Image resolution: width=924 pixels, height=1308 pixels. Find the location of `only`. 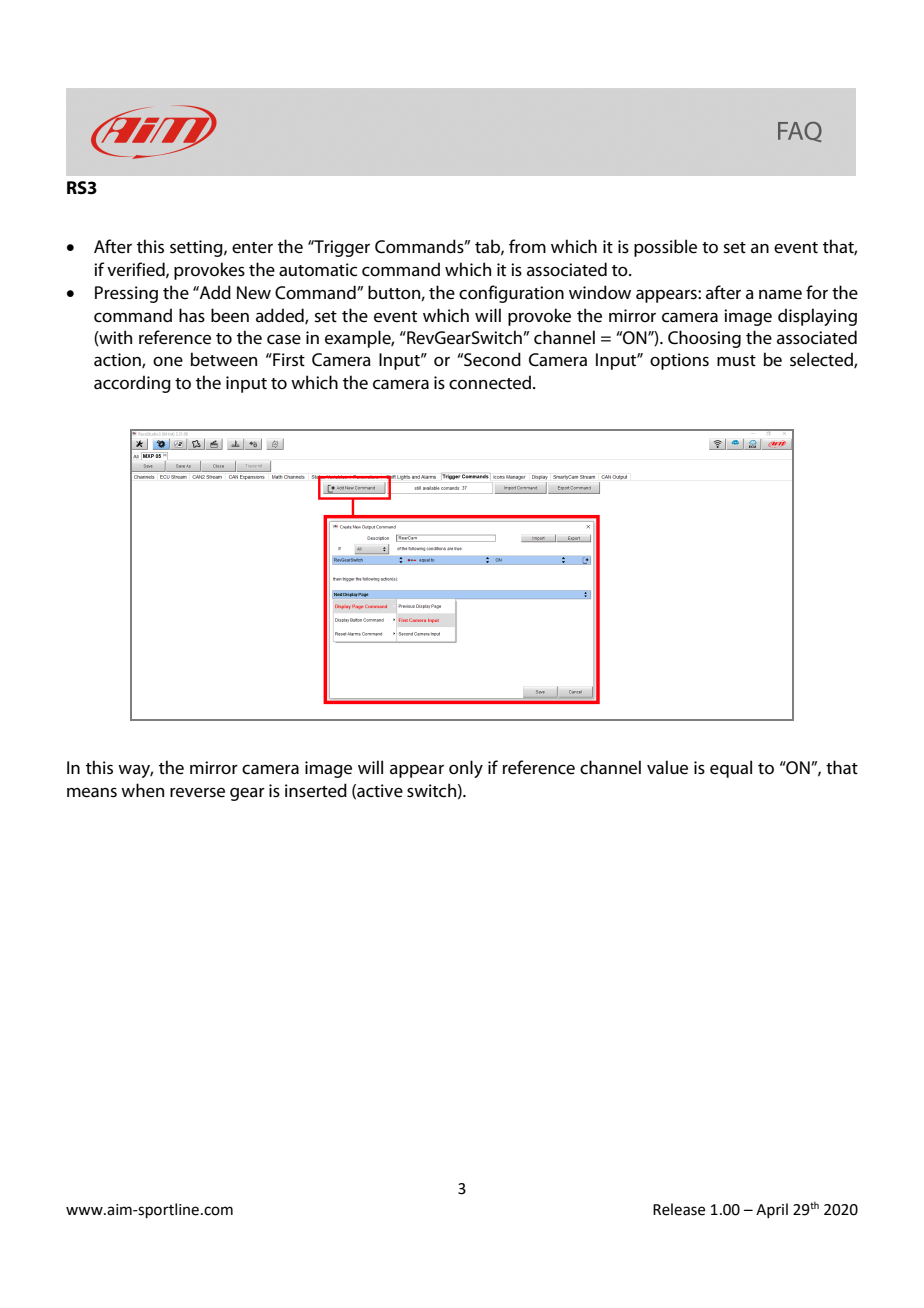

only is located at coordinates (466, 769).
